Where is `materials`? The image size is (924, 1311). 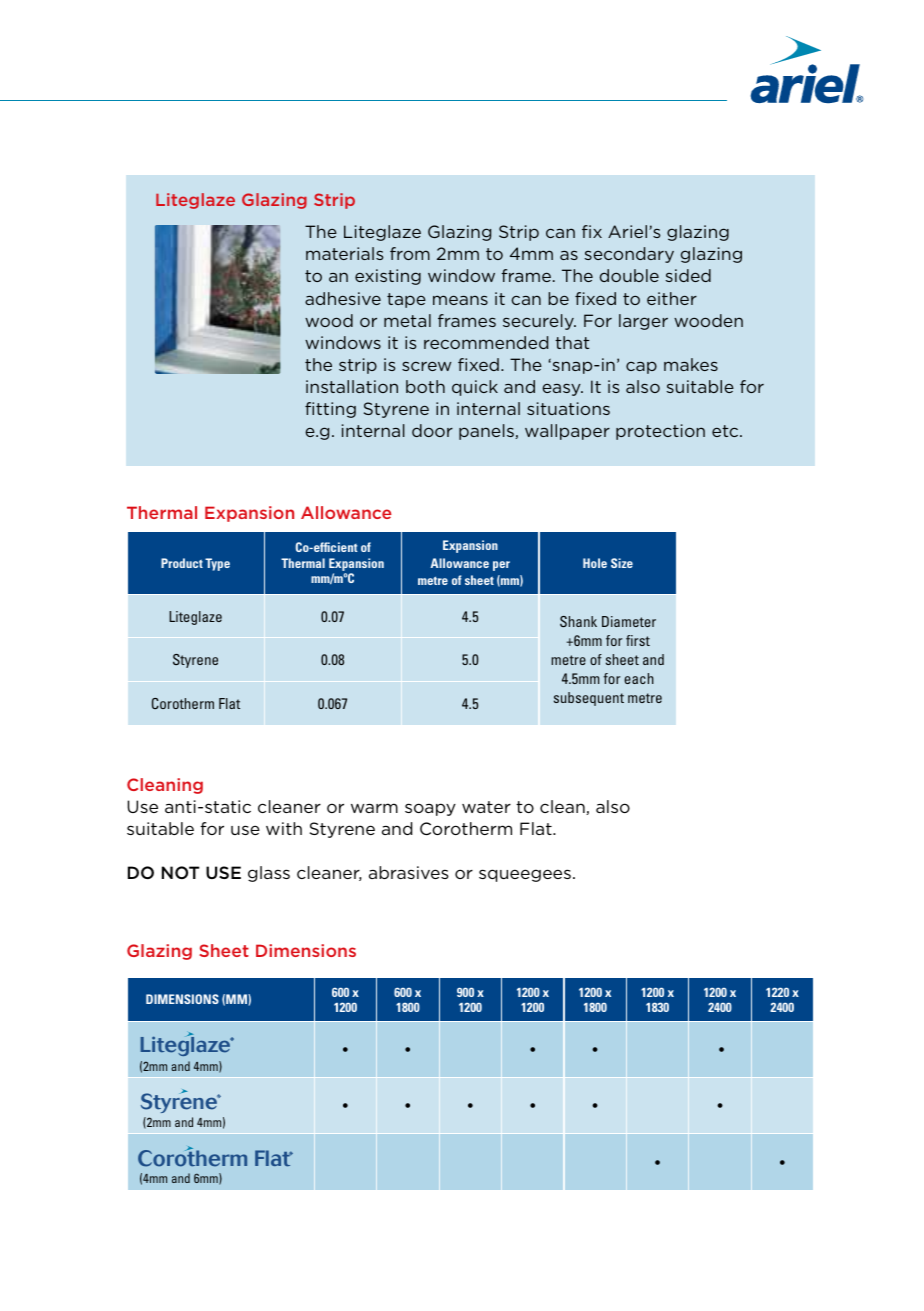
materials is located at coordinates (344, 253).
